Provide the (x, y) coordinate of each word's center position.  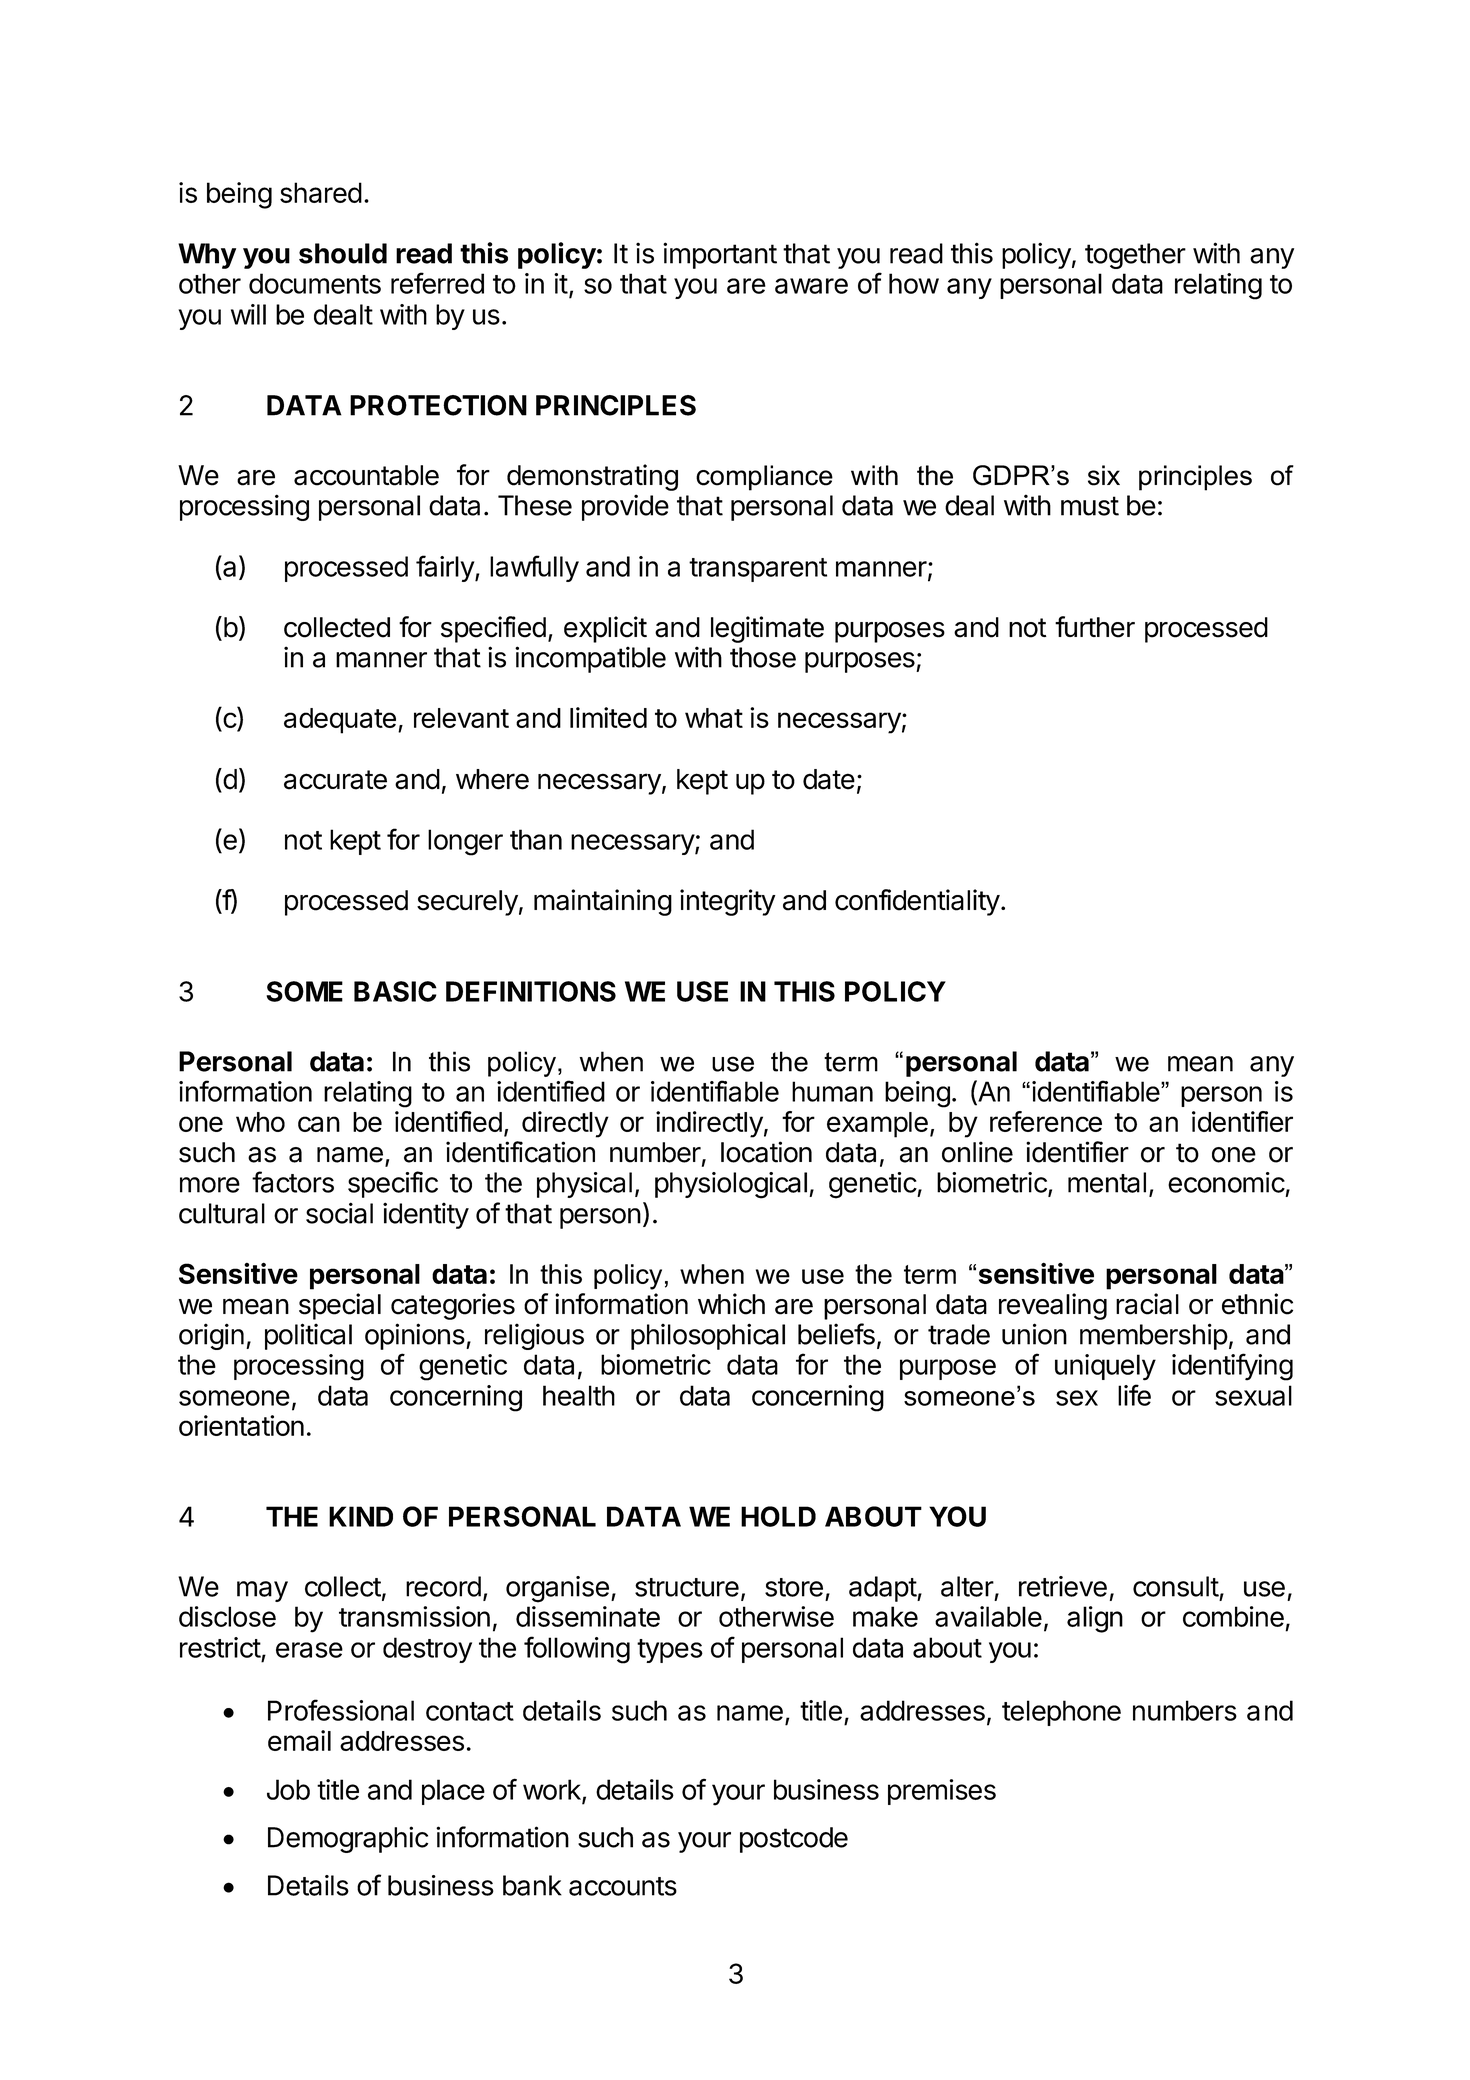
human (832, 1091)
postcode (794, 1840)
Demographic (348, 1839)
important (720, 255)
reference (1046, 1121)
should (343, 253)
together (1135, 256)
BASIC (395, 991)
